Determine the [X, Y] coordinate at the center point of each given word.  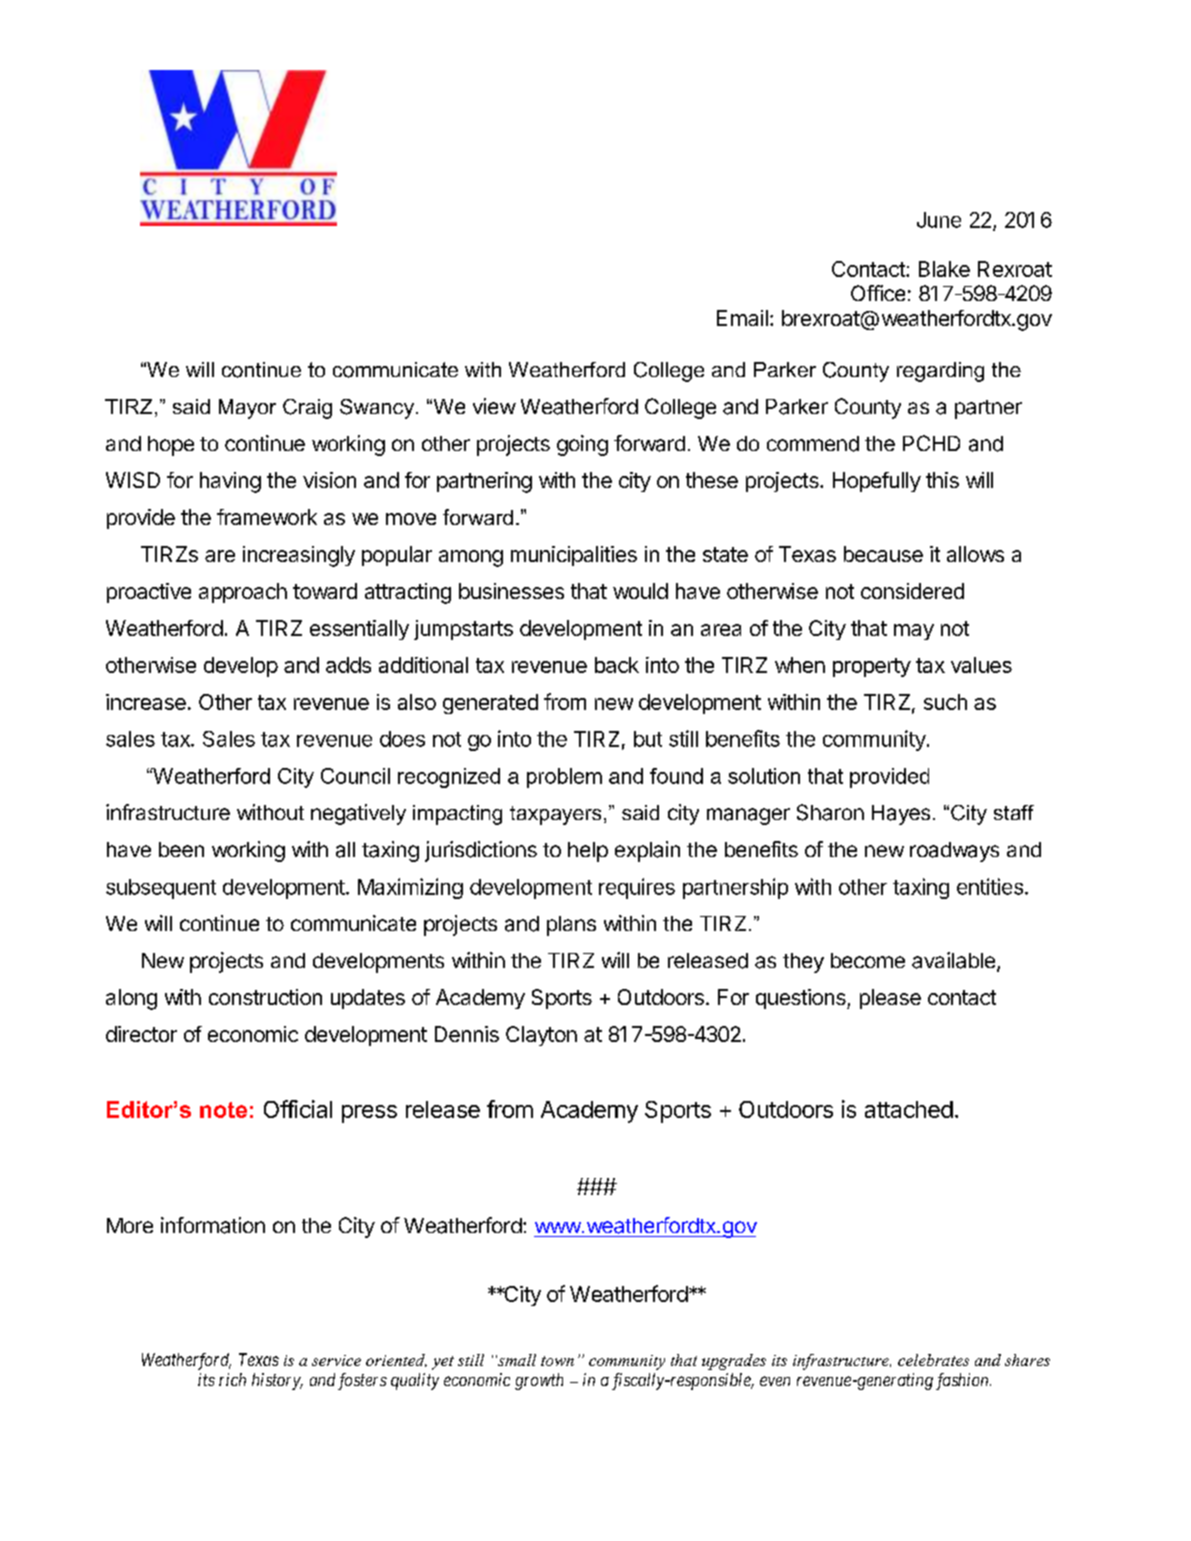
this [942, 480]
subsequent [161, 889]
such [945, 702]
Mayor [247, 409]
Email [742, 318]
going [582, 445]
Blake [944, 269]
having [230, 482]
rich [232, 1379]
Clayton [541, 1036]
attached [909, 1109]
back [617, 665]
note [223, 1110]
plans [571, 926]
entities [990, 886]
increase [146, 702]
